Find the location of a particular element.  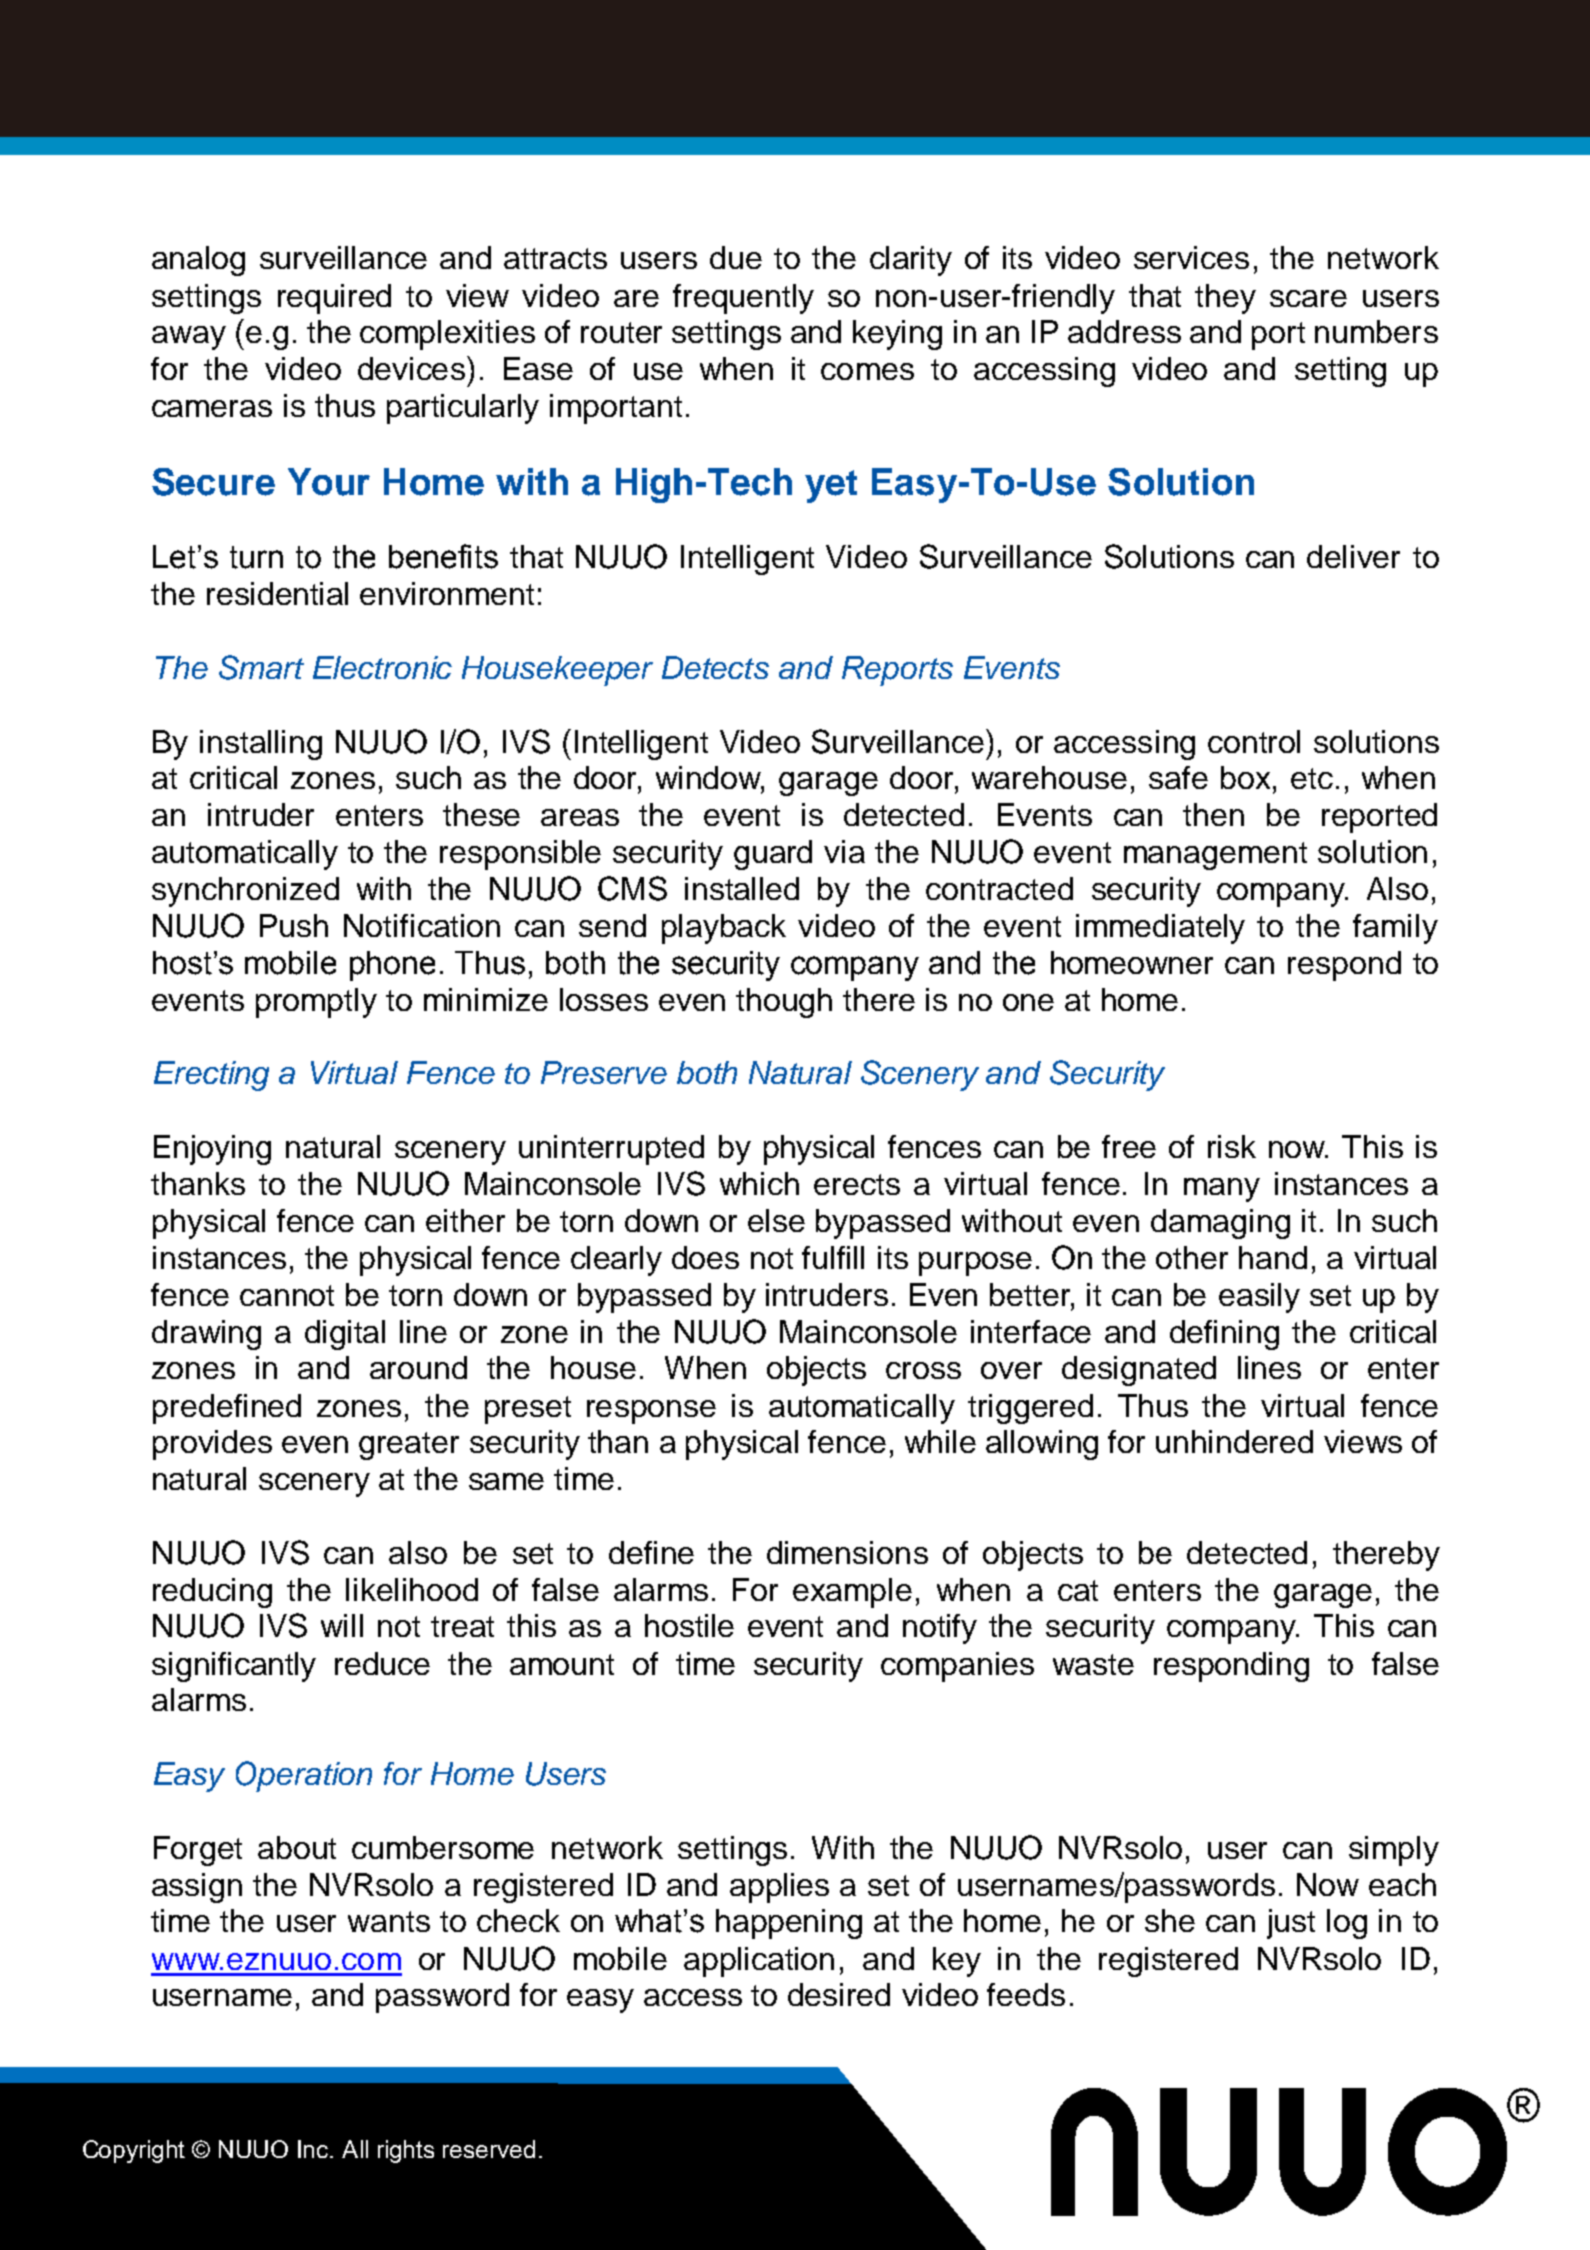

required is located at coordinates (334, 299).
